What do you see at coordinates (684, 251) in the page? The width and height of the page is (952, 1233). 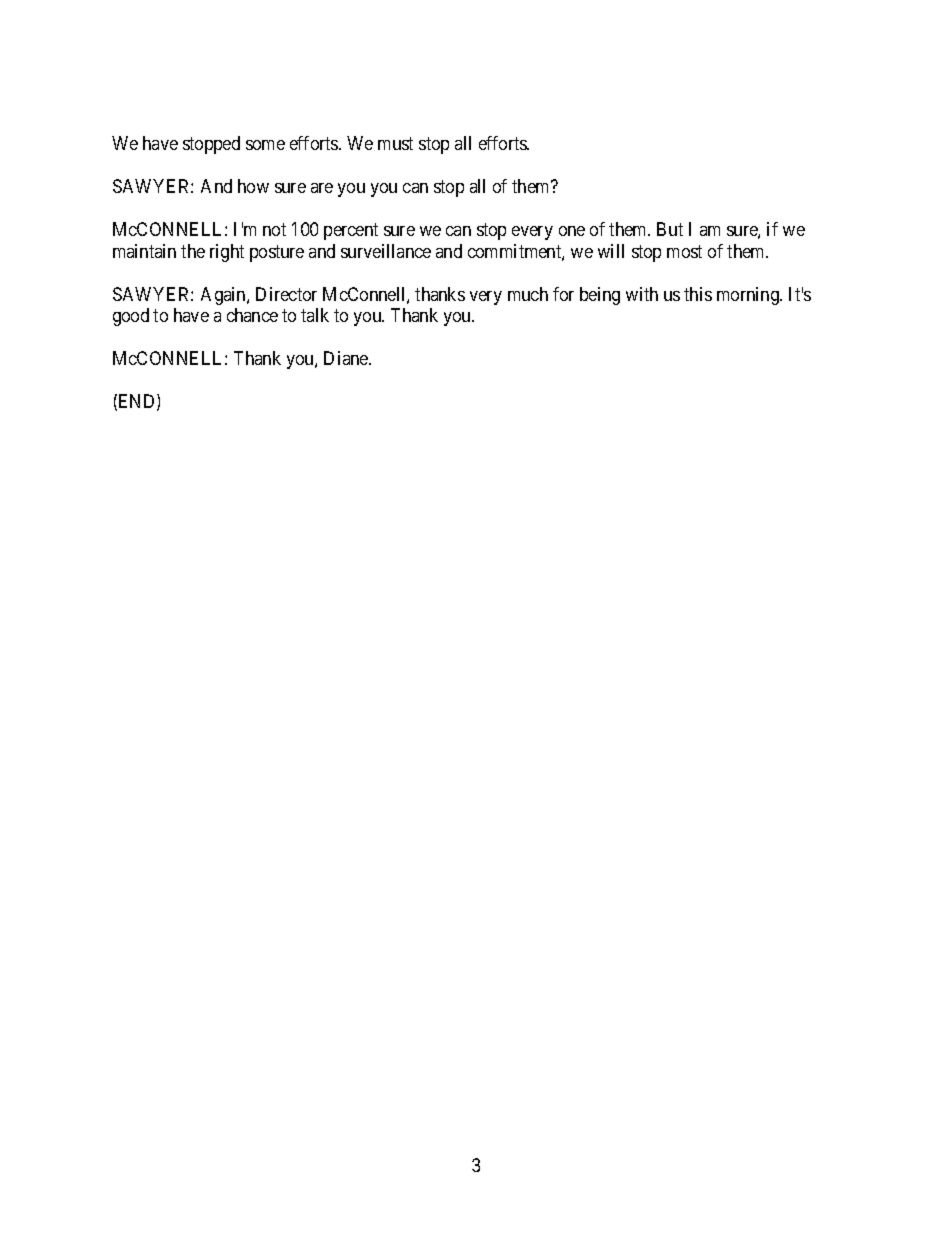 I see `most` at bounding box center [684, 251].
